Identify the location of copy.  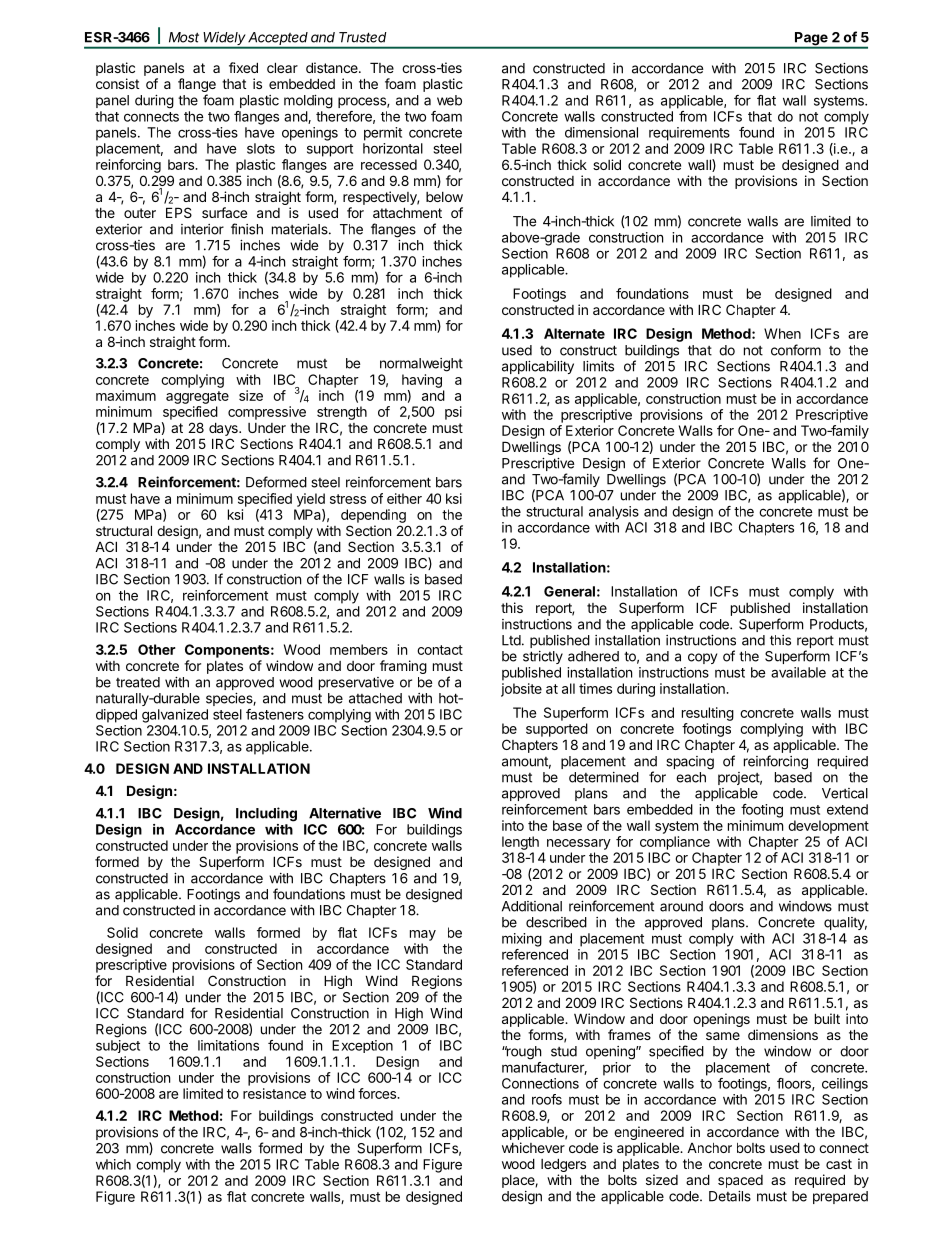
(702, 658).
